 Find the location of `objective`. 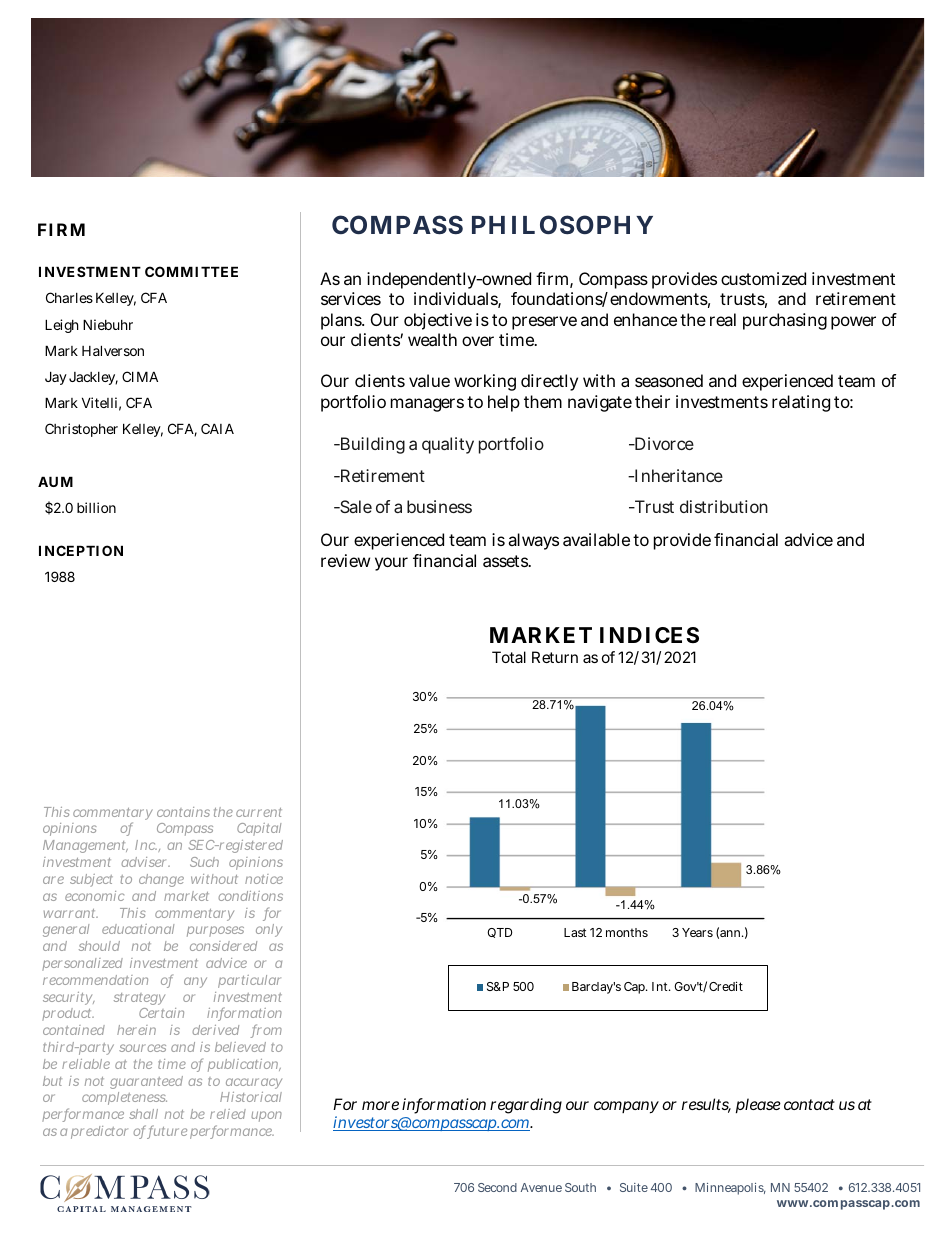

objective is located at coordinates (438, 321).
